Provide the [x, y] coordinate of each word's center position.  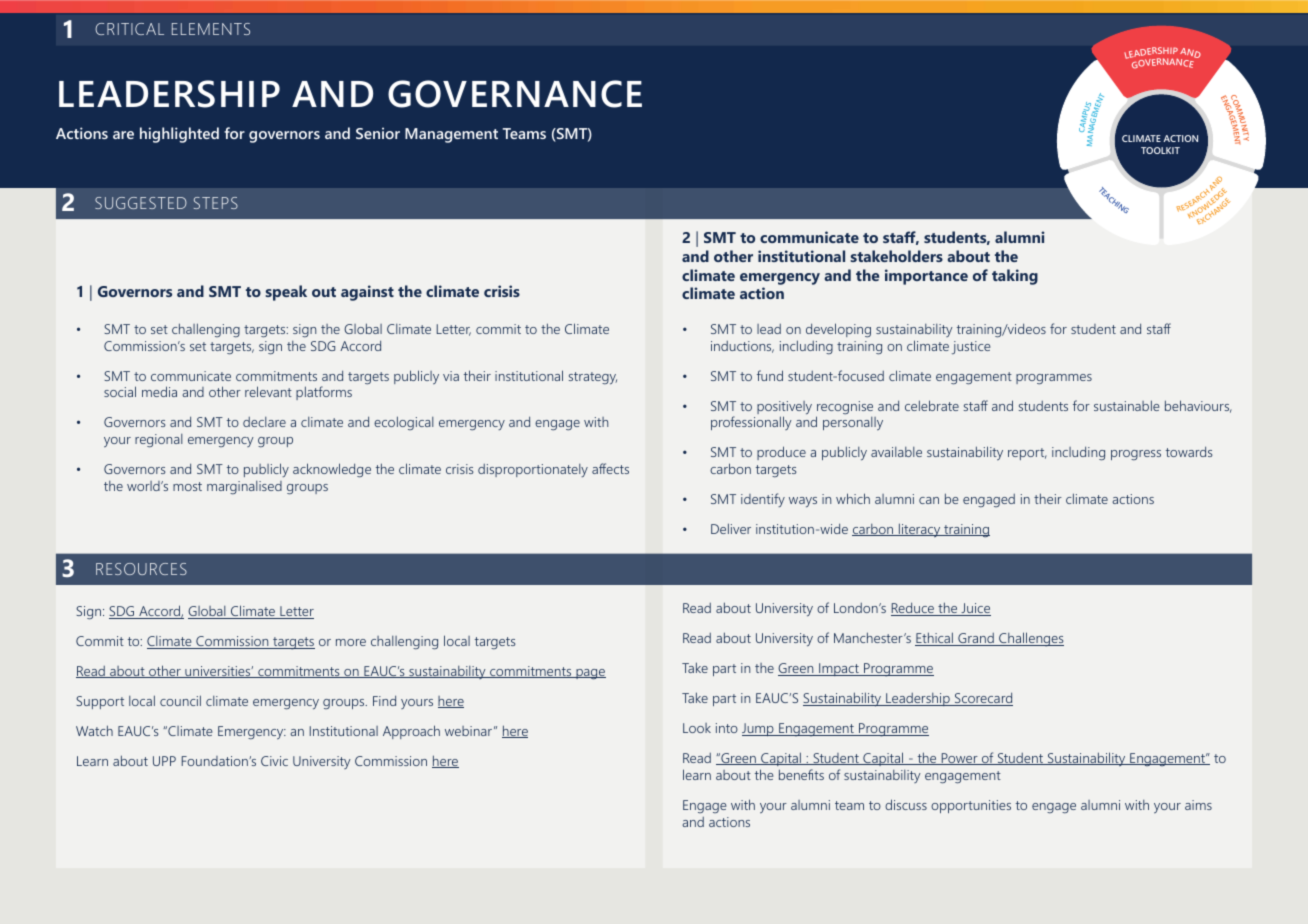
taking [1015, 277]
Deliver [731, 528]
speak [286, 293]
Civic [274, 761]
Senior [378, 133]
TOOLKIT [1160, 150]
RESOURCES [141, 569]
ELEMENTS [211, 29]
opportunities [971, 806]
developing [838, 330]
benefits [801, 774]
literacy [920, 530]
